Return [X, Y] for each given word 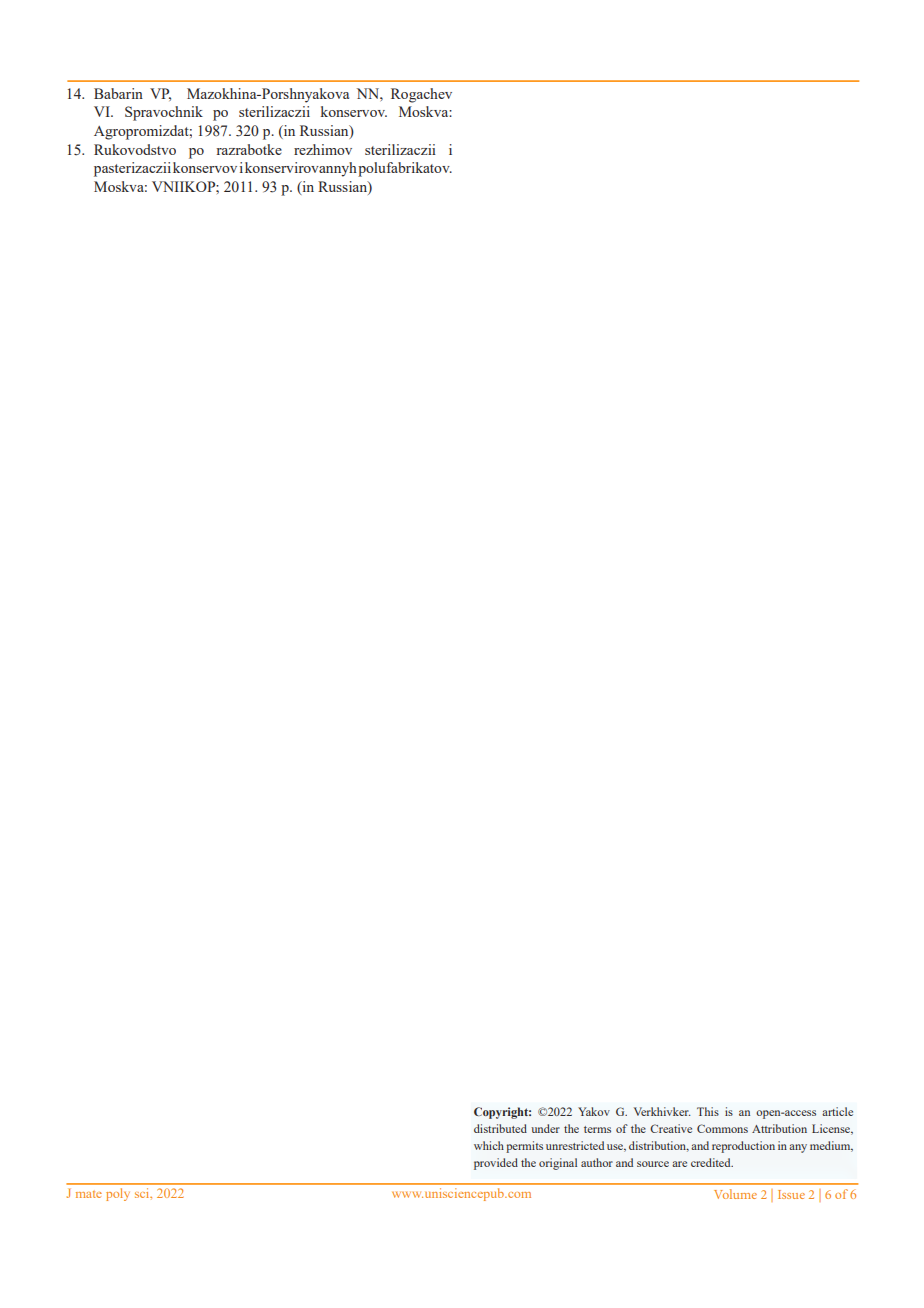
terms [597, 1129]
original [558, 1164]
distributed [500, 1128]
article [837, 1111]
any [798, 1148]
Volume [735, 1194]
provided [496, 1164]
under [545, 1128]
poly [118, 1194]
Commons [722, 1128]
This [708, 1111]
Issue [791, 1194]
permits [524, 1147]
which [489, 1145]
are [679, 1164]
